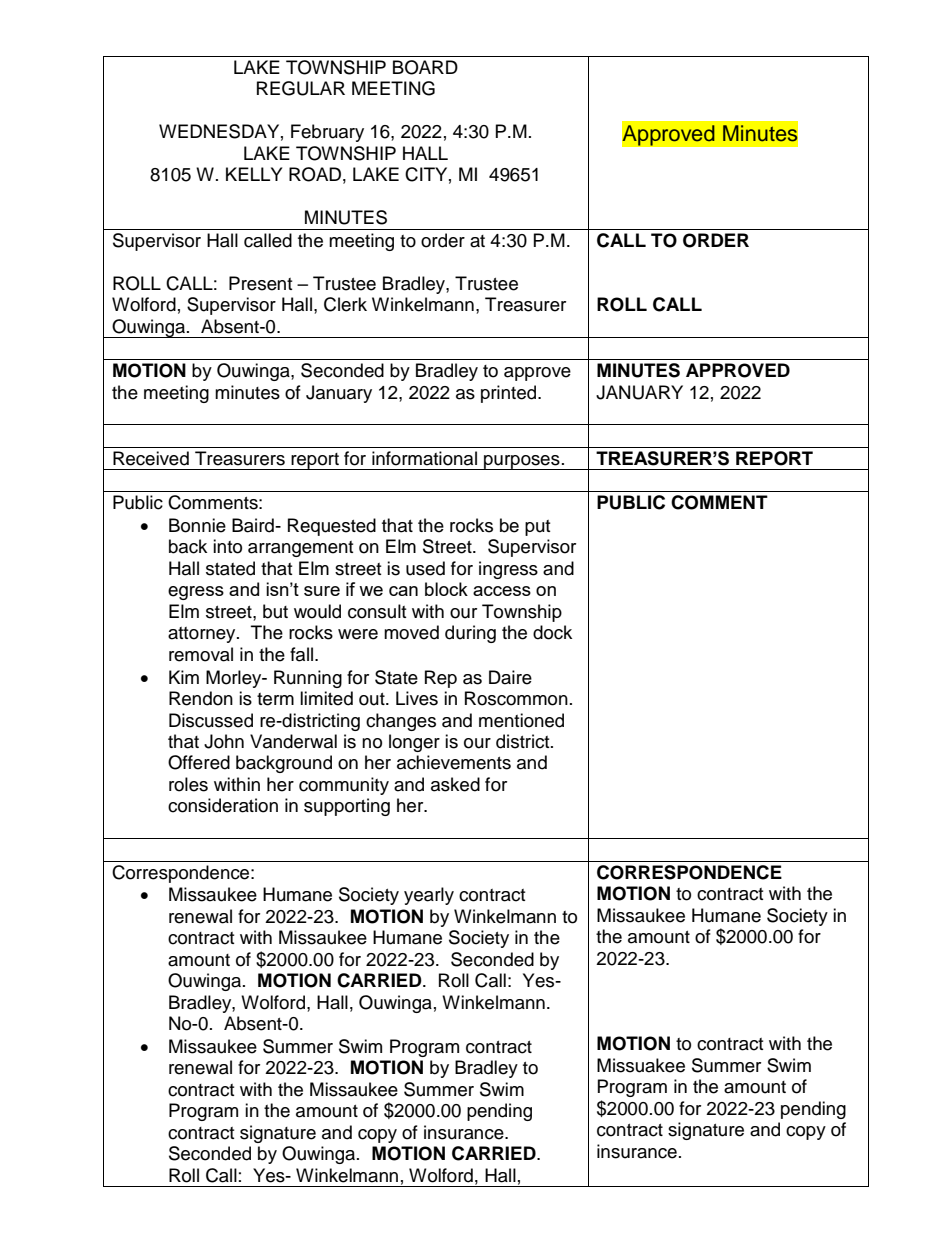  Describe the element at coordinates (347, 807) in the image. I see `supporting` at that location.
